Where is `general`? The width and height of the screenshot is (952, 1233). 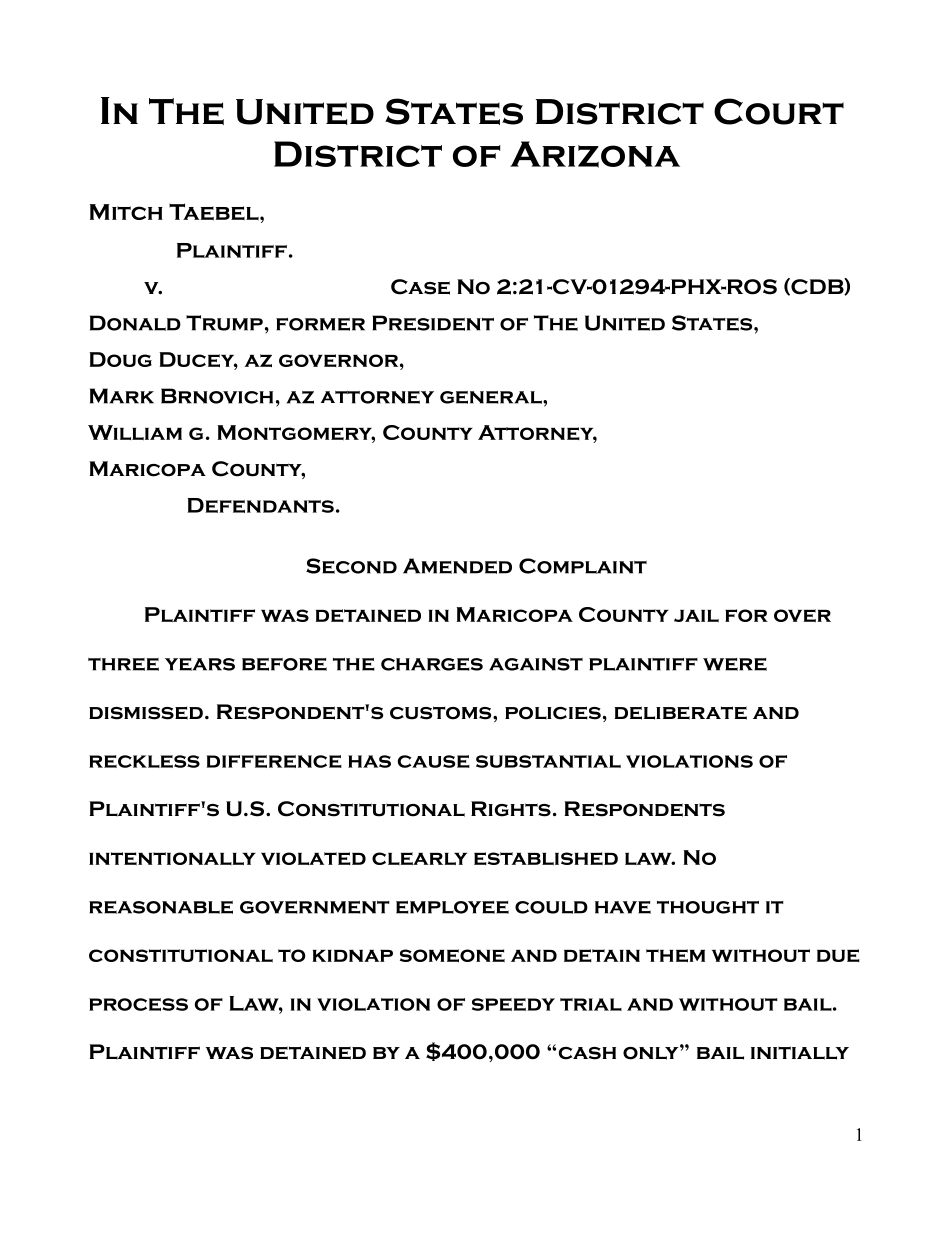 general is located at coordinates (492, 397).
